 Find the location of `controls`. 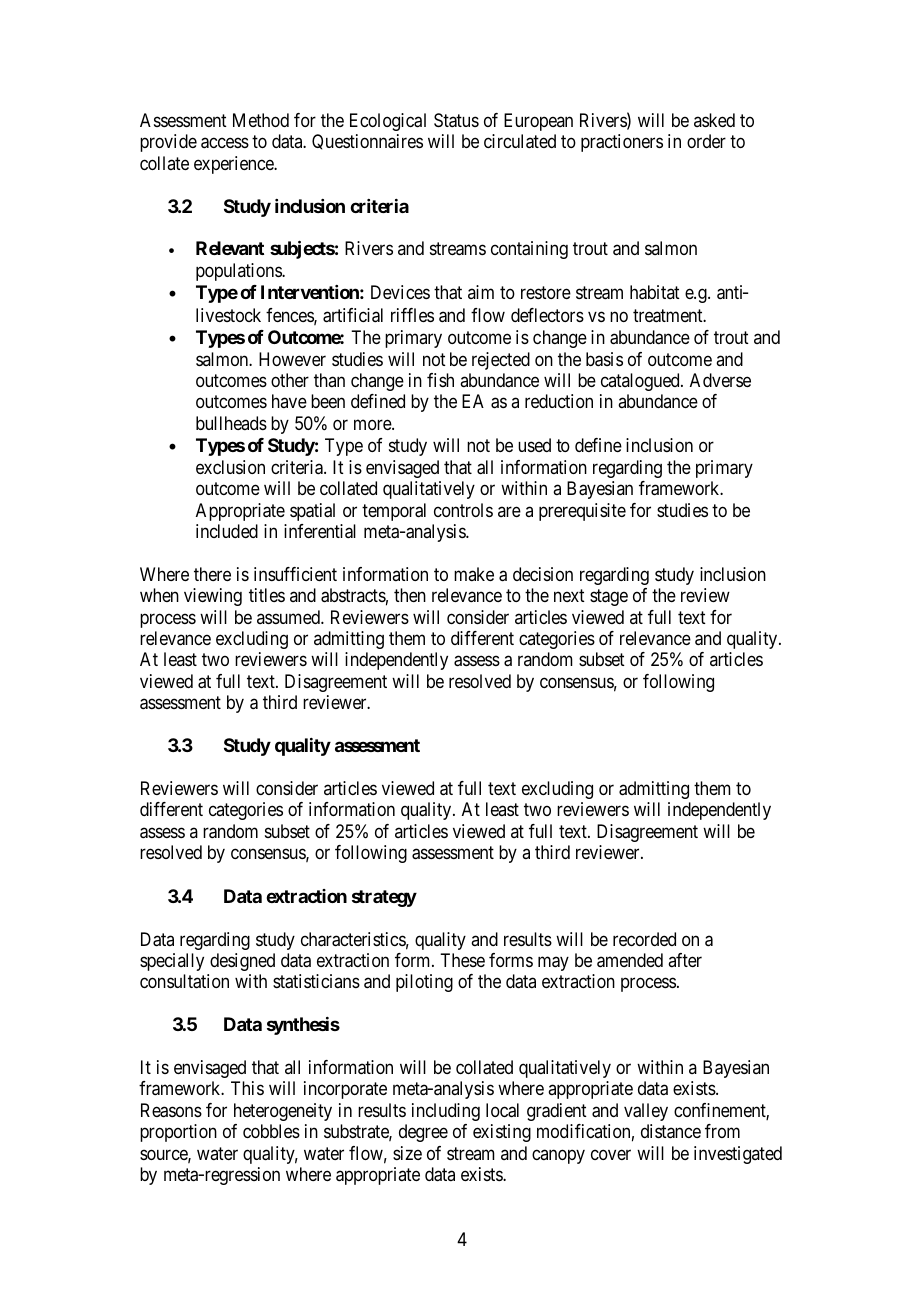

controls is located at coordinates (463, 510).
